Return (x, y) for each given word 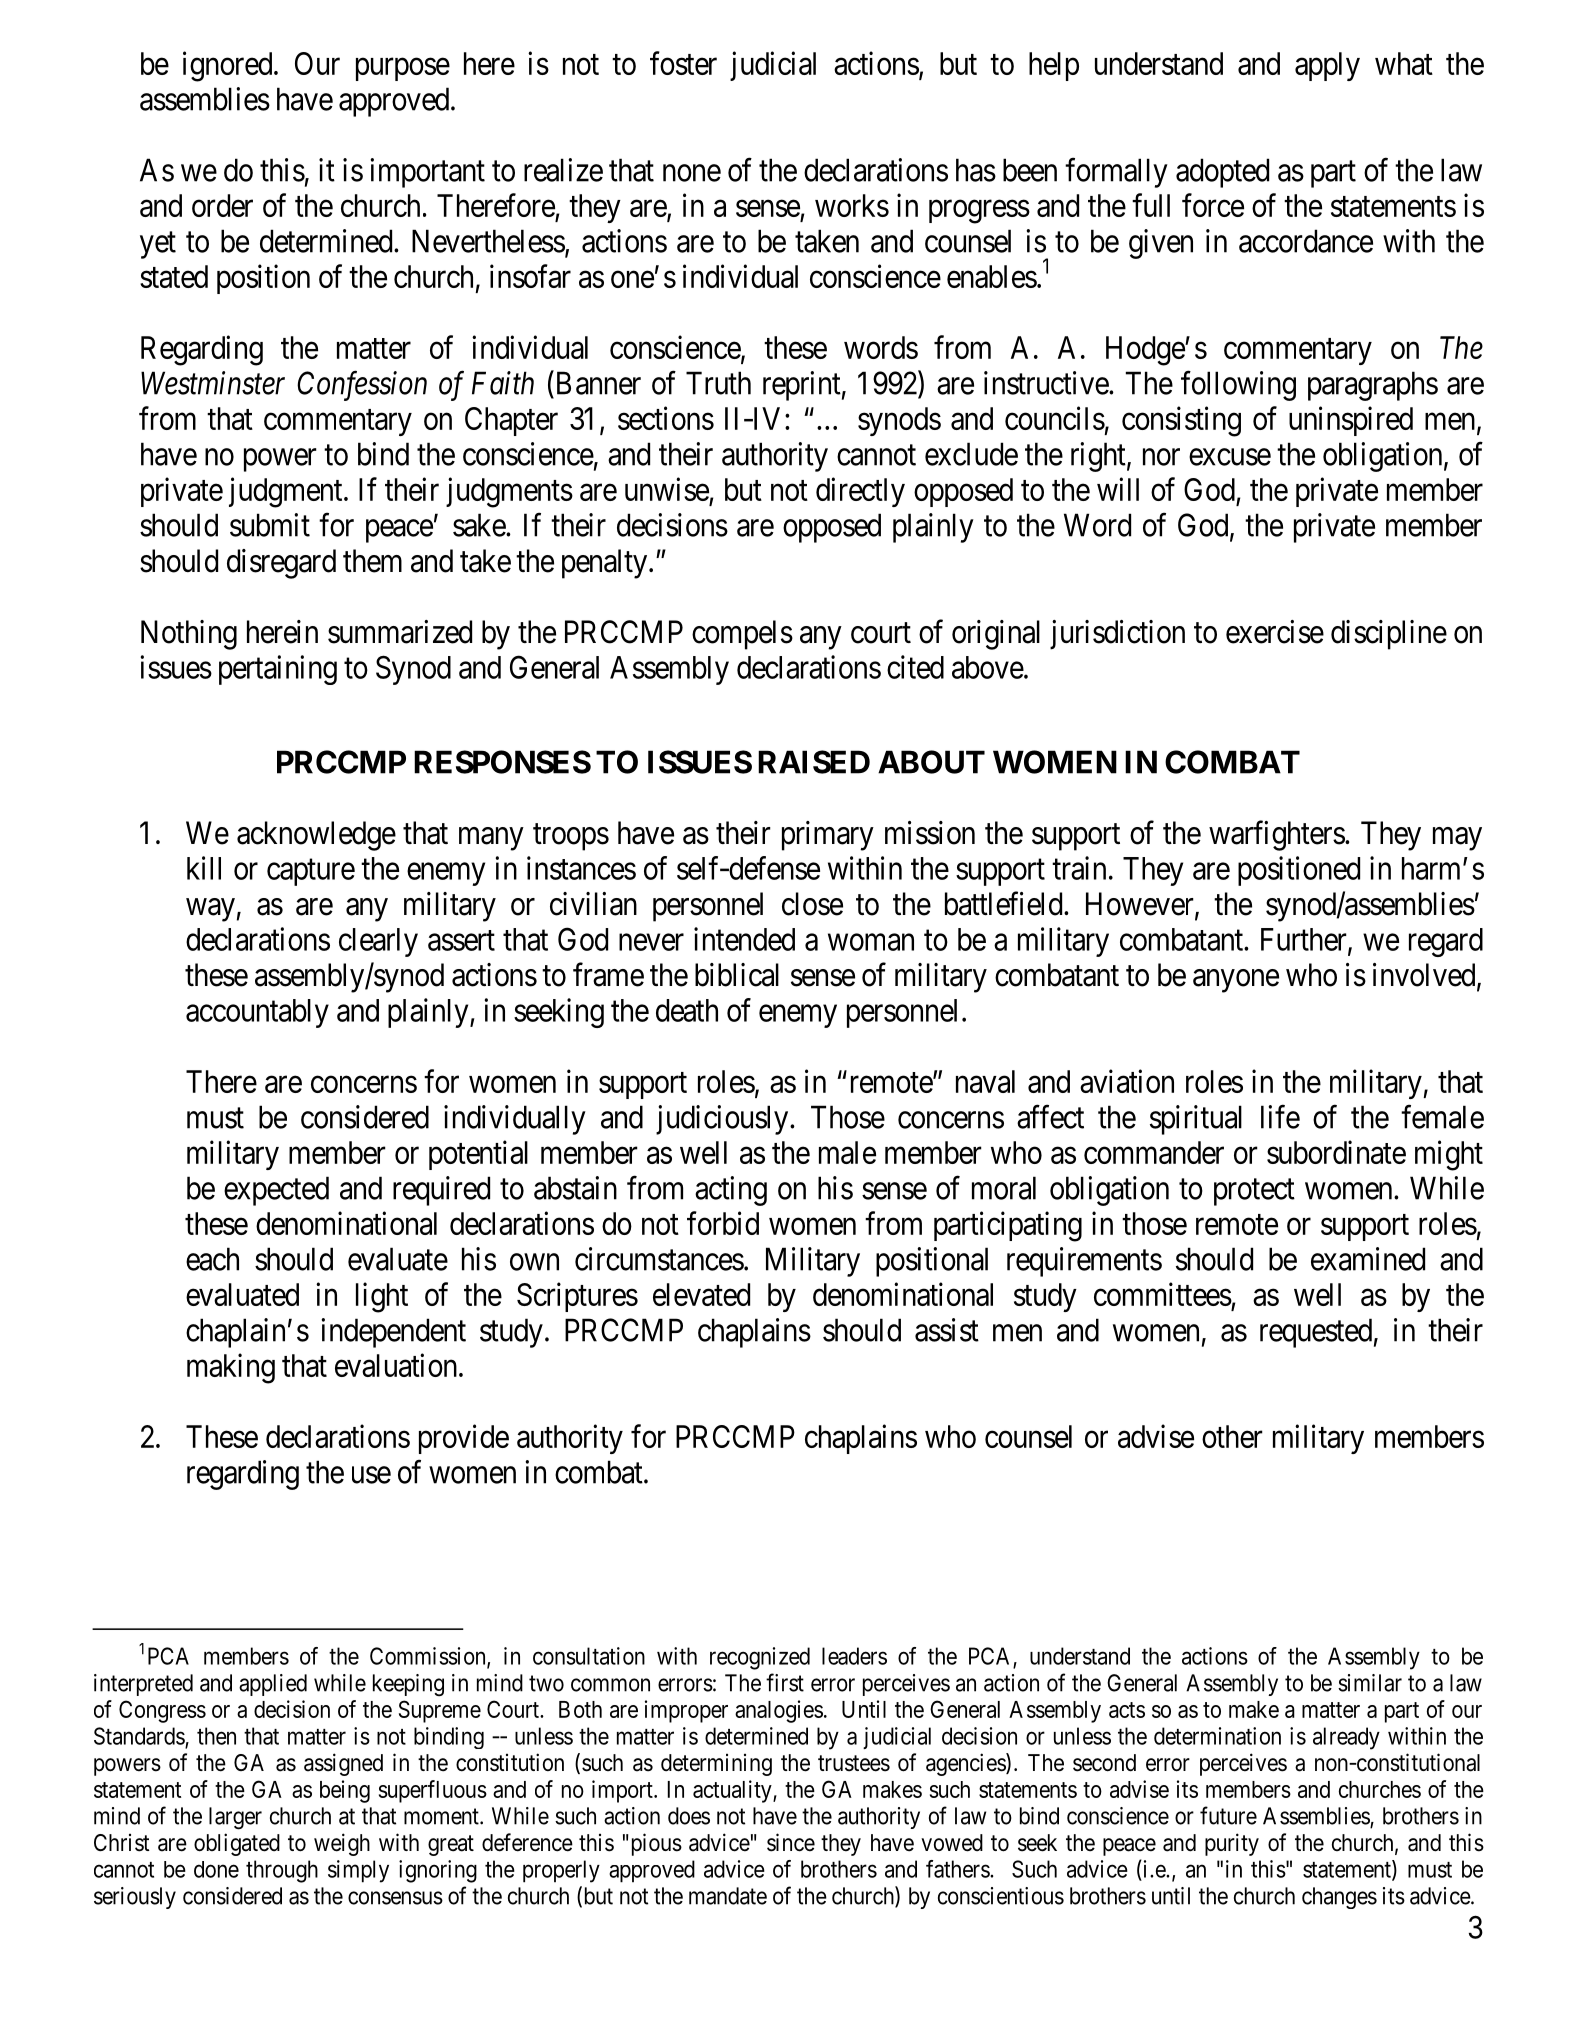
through (282, 1871)
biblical (737, 975)
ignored (229, 66)
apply (1327, 66)
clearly (378, 942)
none (692, 173)
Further (1305, 940)
